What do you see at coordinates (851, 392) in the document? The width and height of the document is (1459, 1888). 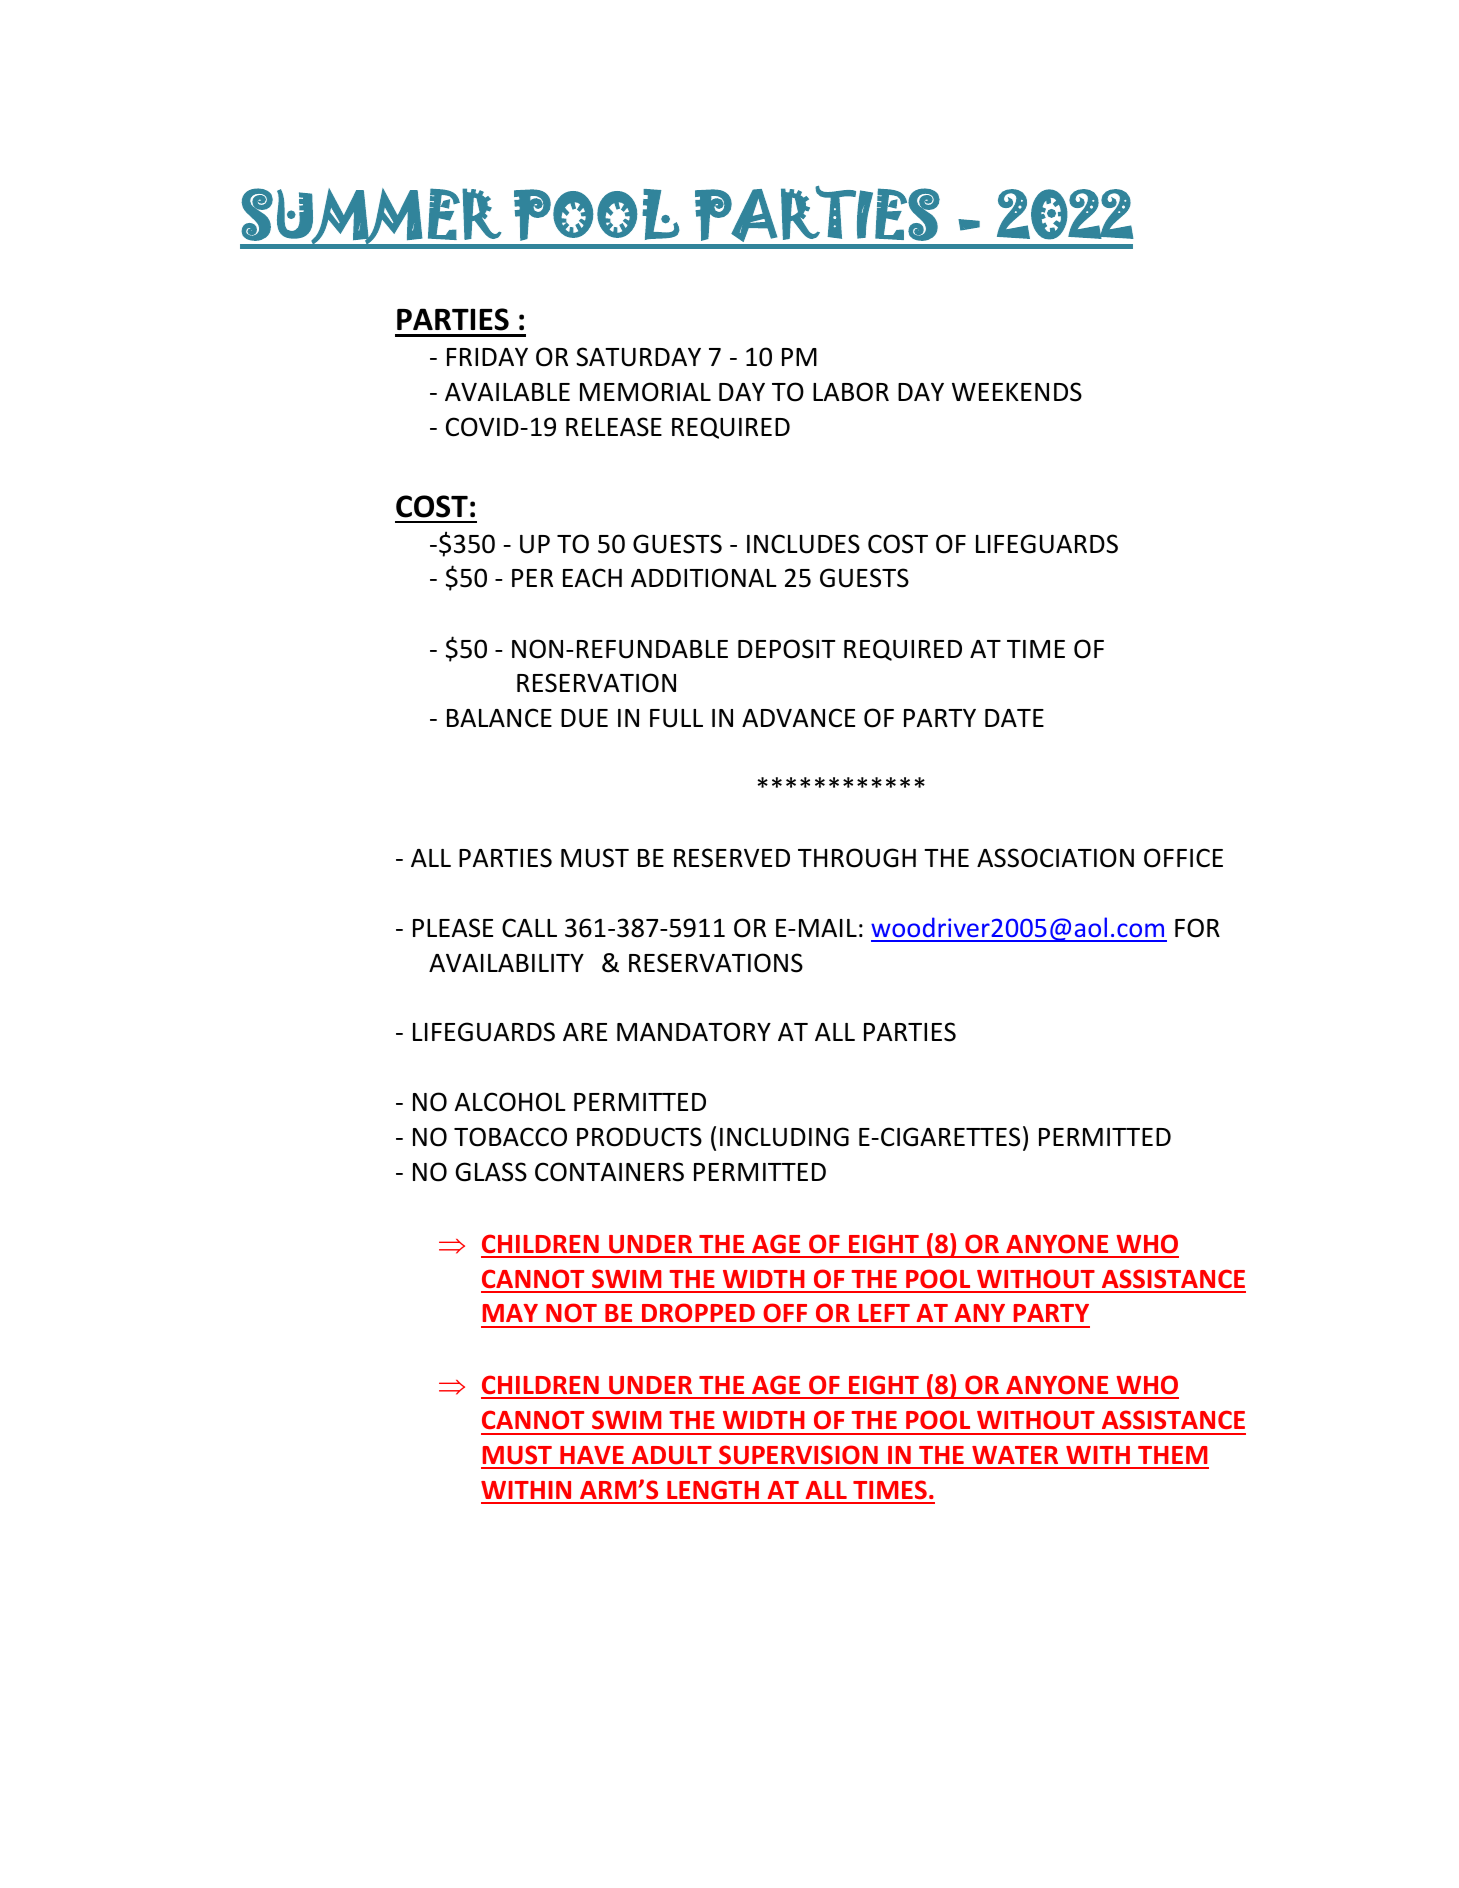 I see `LABOR` at bounding box center [851, 392].
